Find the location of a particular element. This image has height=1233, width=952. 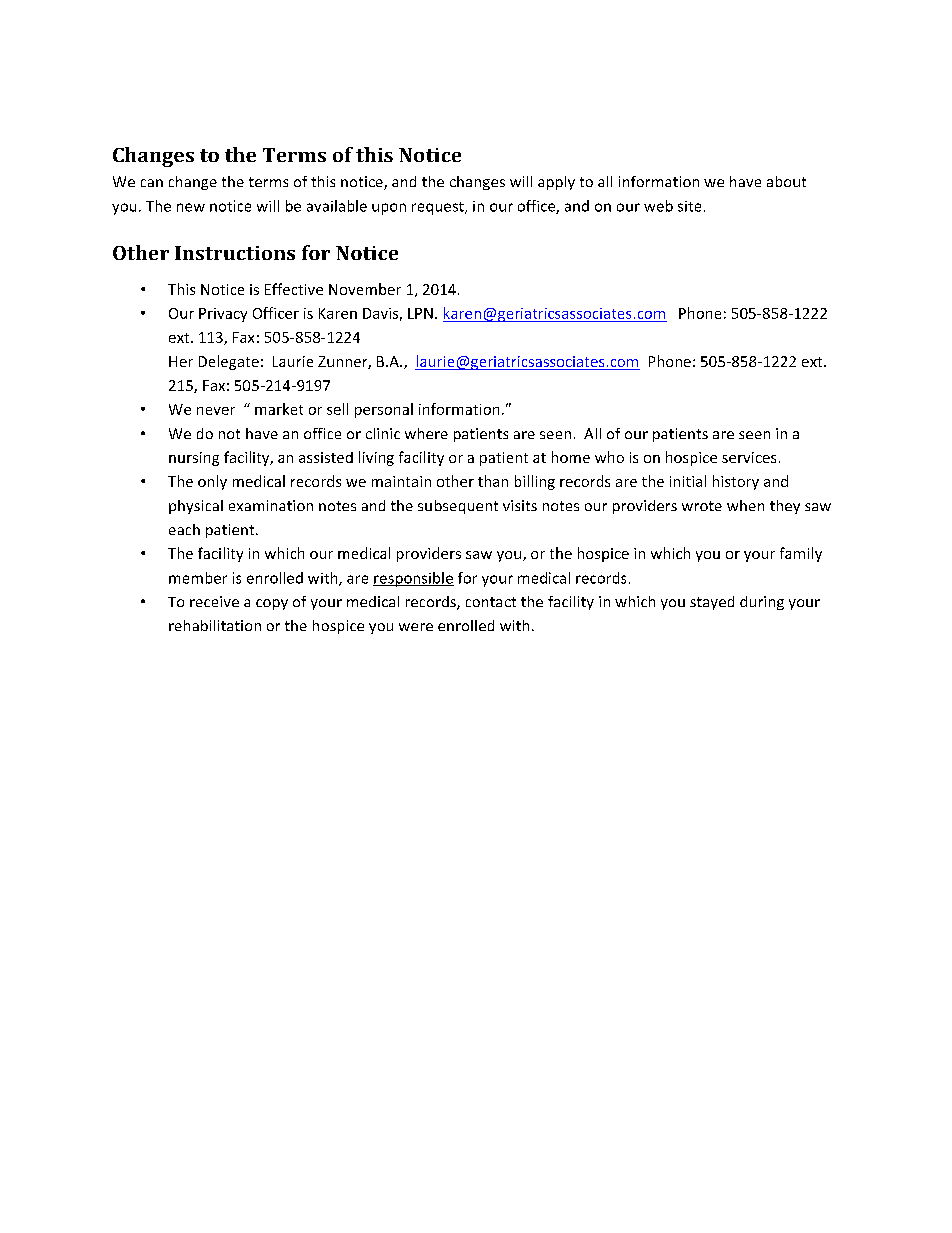

contact is located at coordinates (491, 602).
